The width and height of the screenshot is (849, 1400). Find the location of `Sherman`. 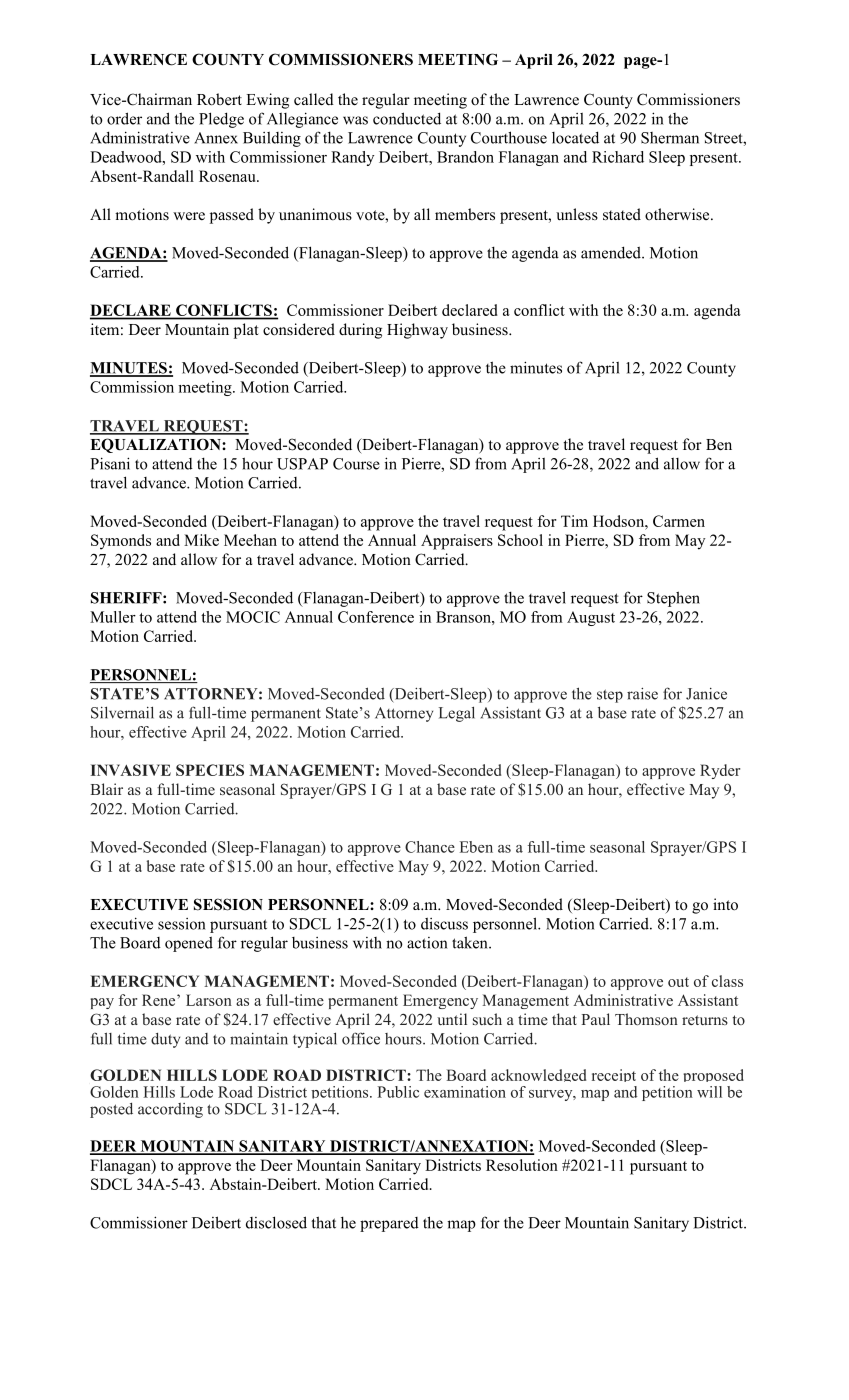

Sherman is located at coordinates (670, 138).
